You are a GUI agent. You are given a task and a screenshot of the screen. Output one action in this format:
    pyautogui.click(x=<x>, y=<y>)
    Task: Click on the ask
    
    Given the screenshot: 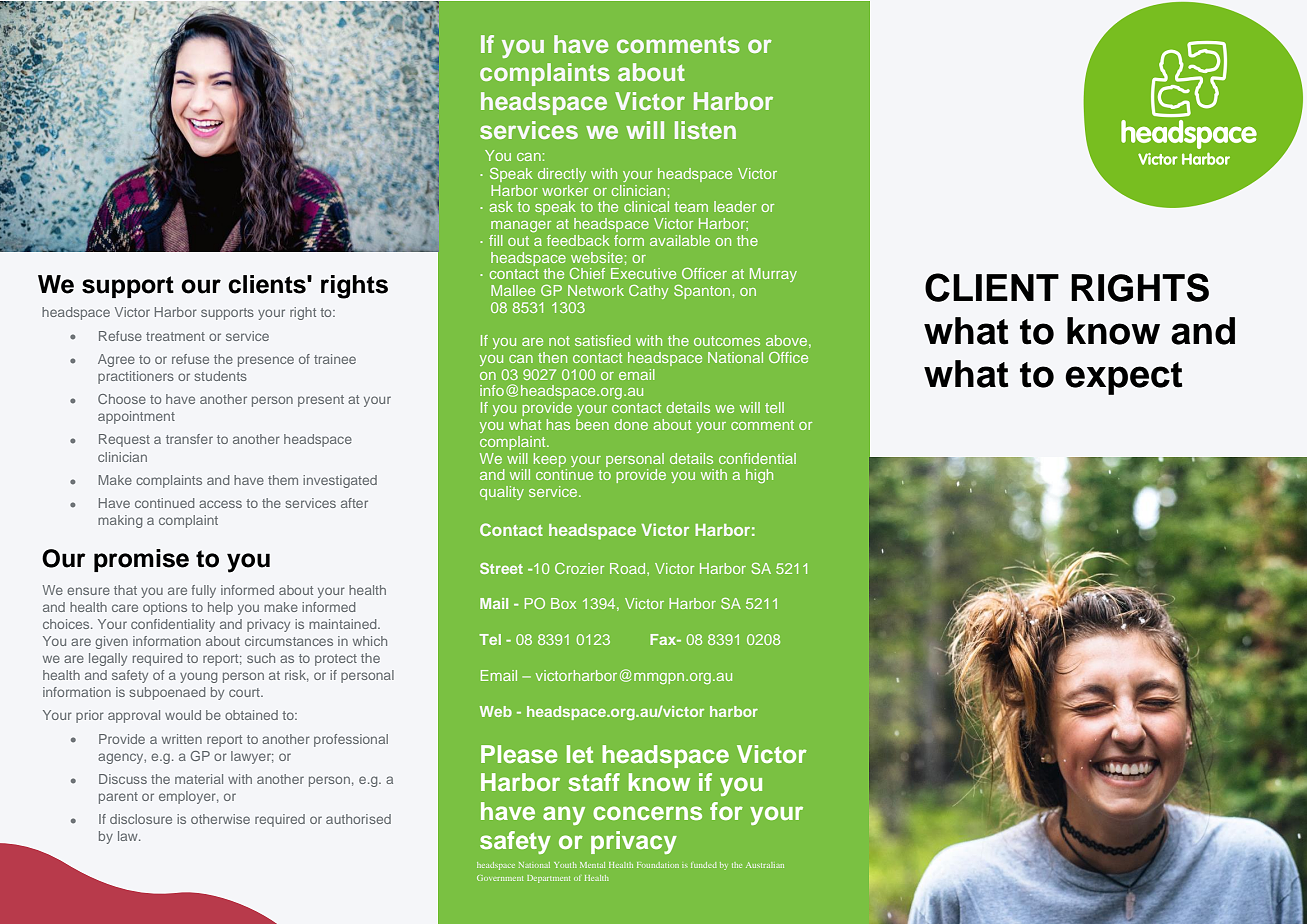 What is the action you would take?
    pyautogui.click(x=501, y=206)
